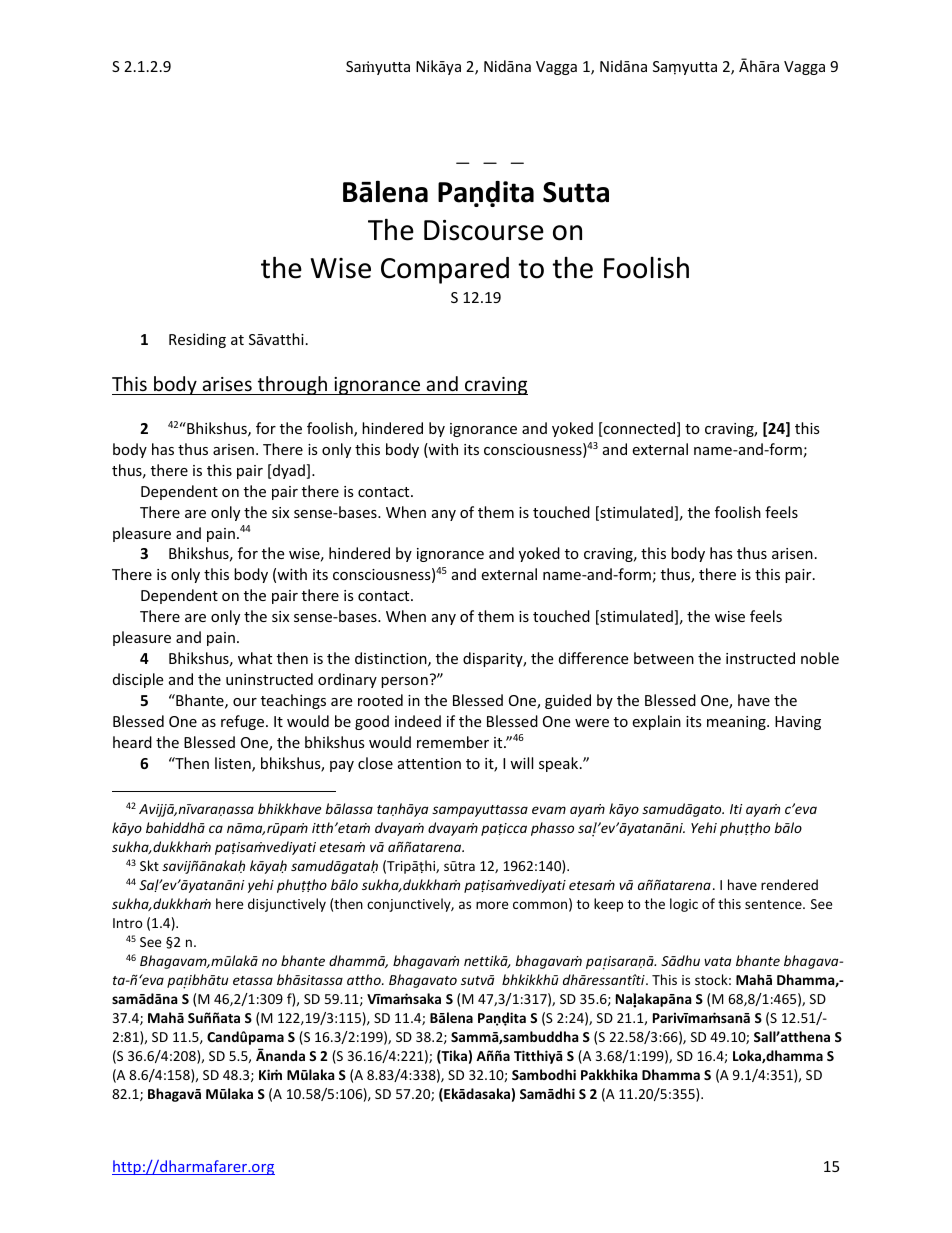  I want to click on through, so click(292, 385).
